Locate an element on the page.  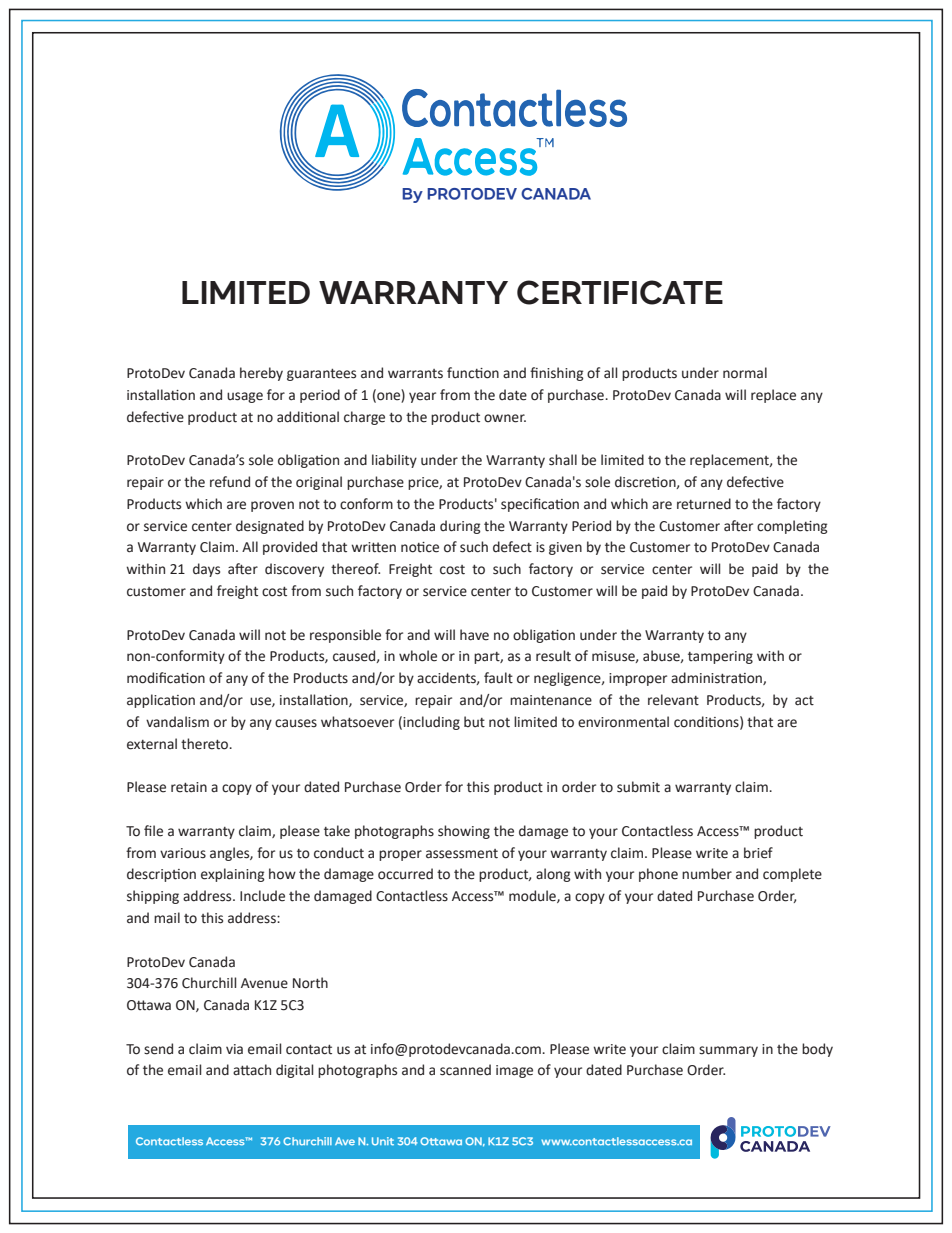
returned is located at coordinates (704, 504).
